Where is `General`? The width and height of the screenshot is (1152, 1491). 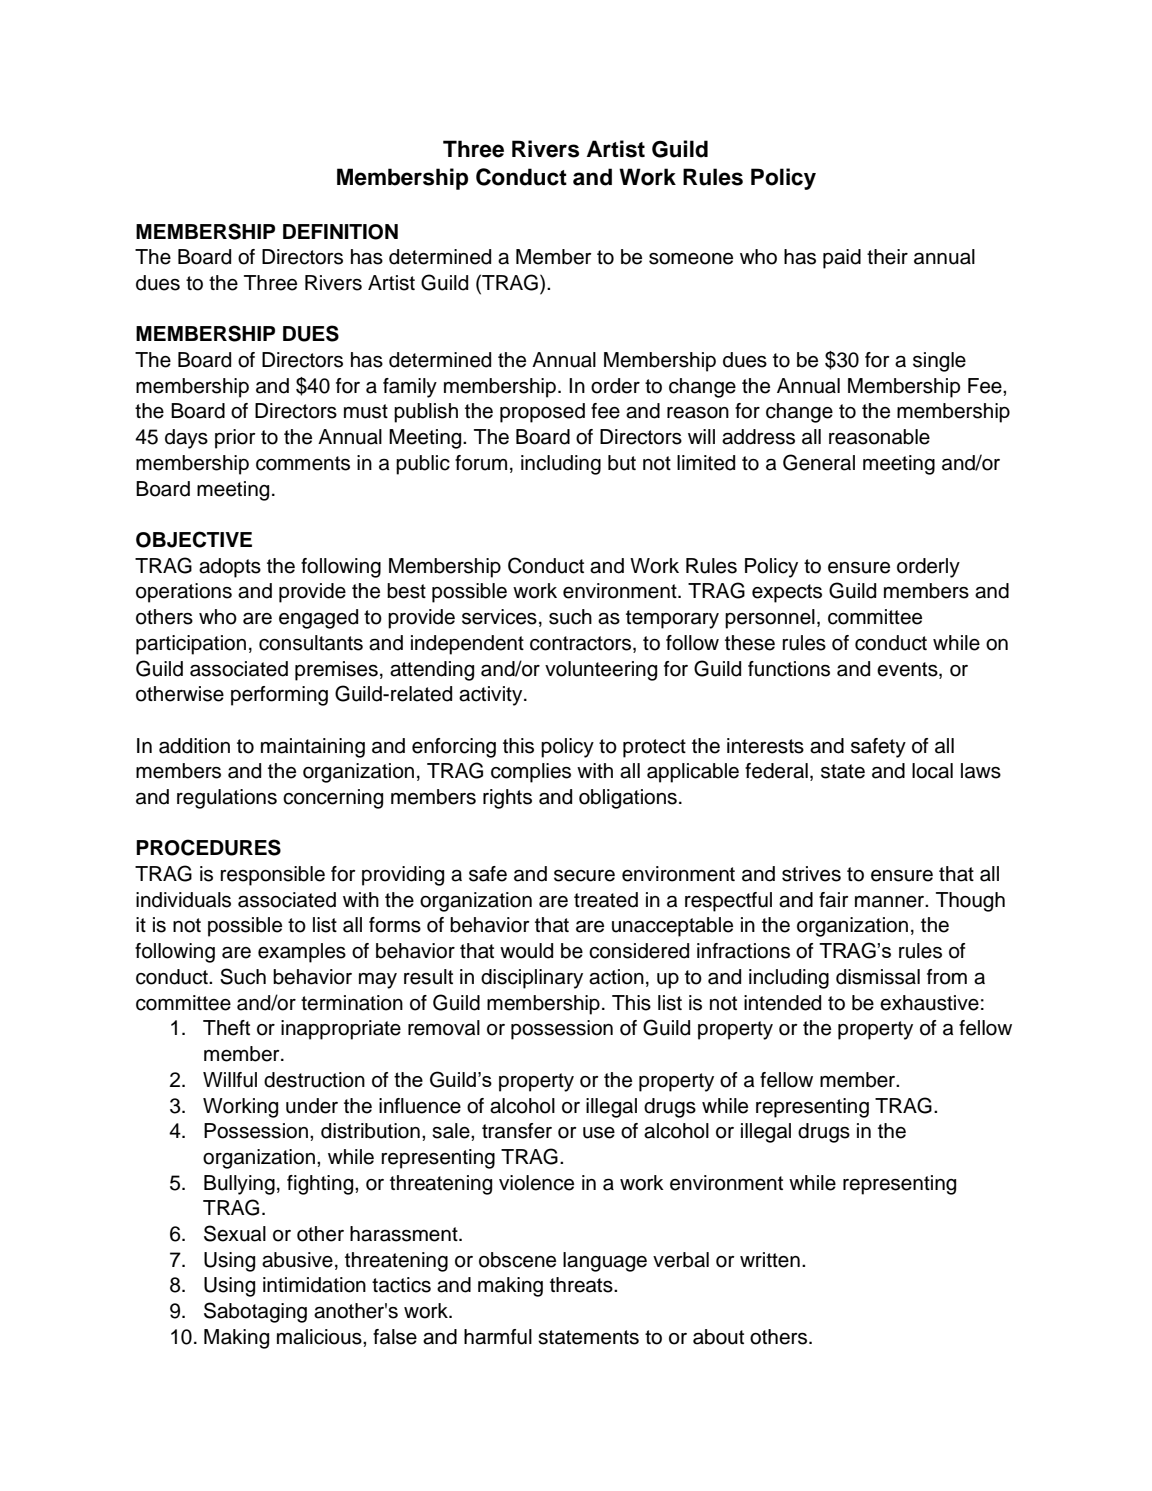 General is located at coordinates (819, 462).
